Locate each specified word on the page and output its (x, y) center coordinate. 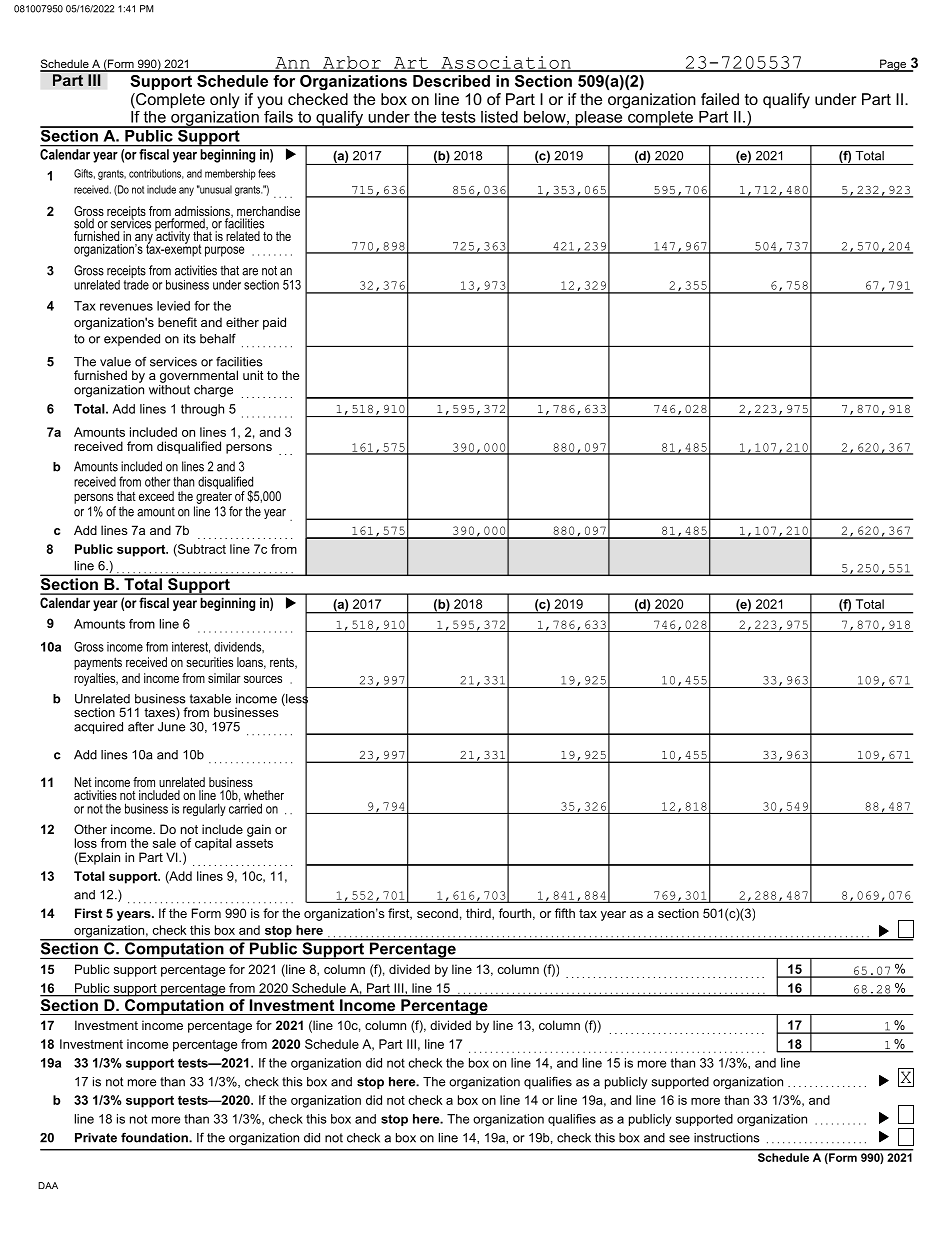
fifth (565, 913)
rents (283, 663)
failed (720, 99)
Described (451, 81)
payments (98, 663)
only (225, 101)
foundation (155, 1137)
